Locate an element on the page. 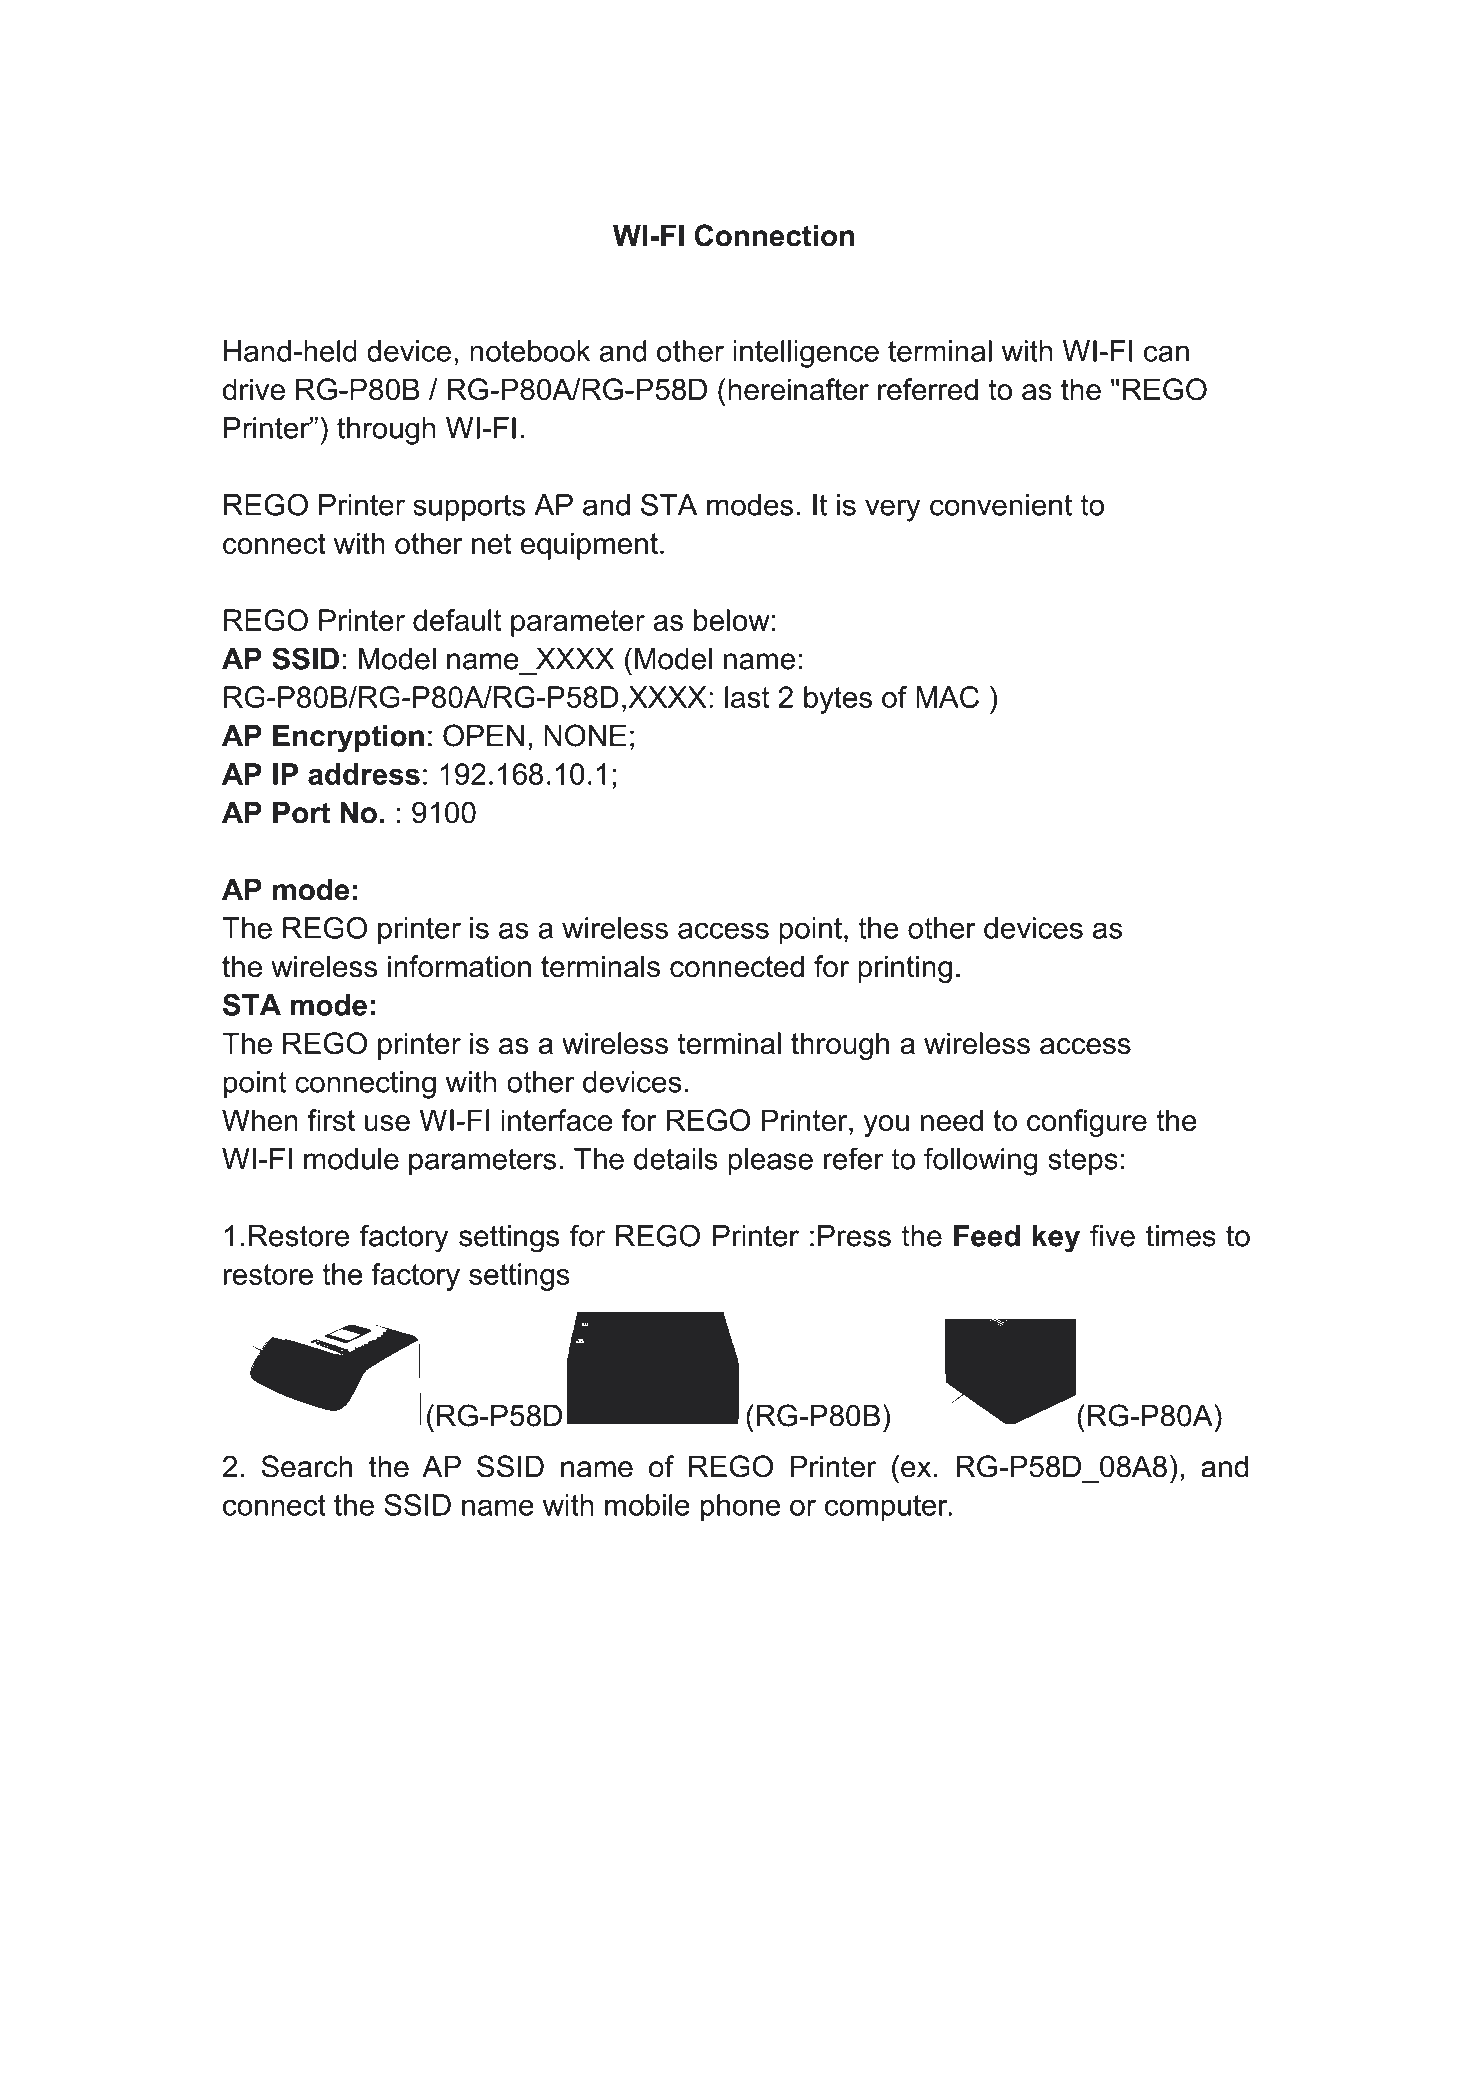  can is located at coordinates (1166, 353).
